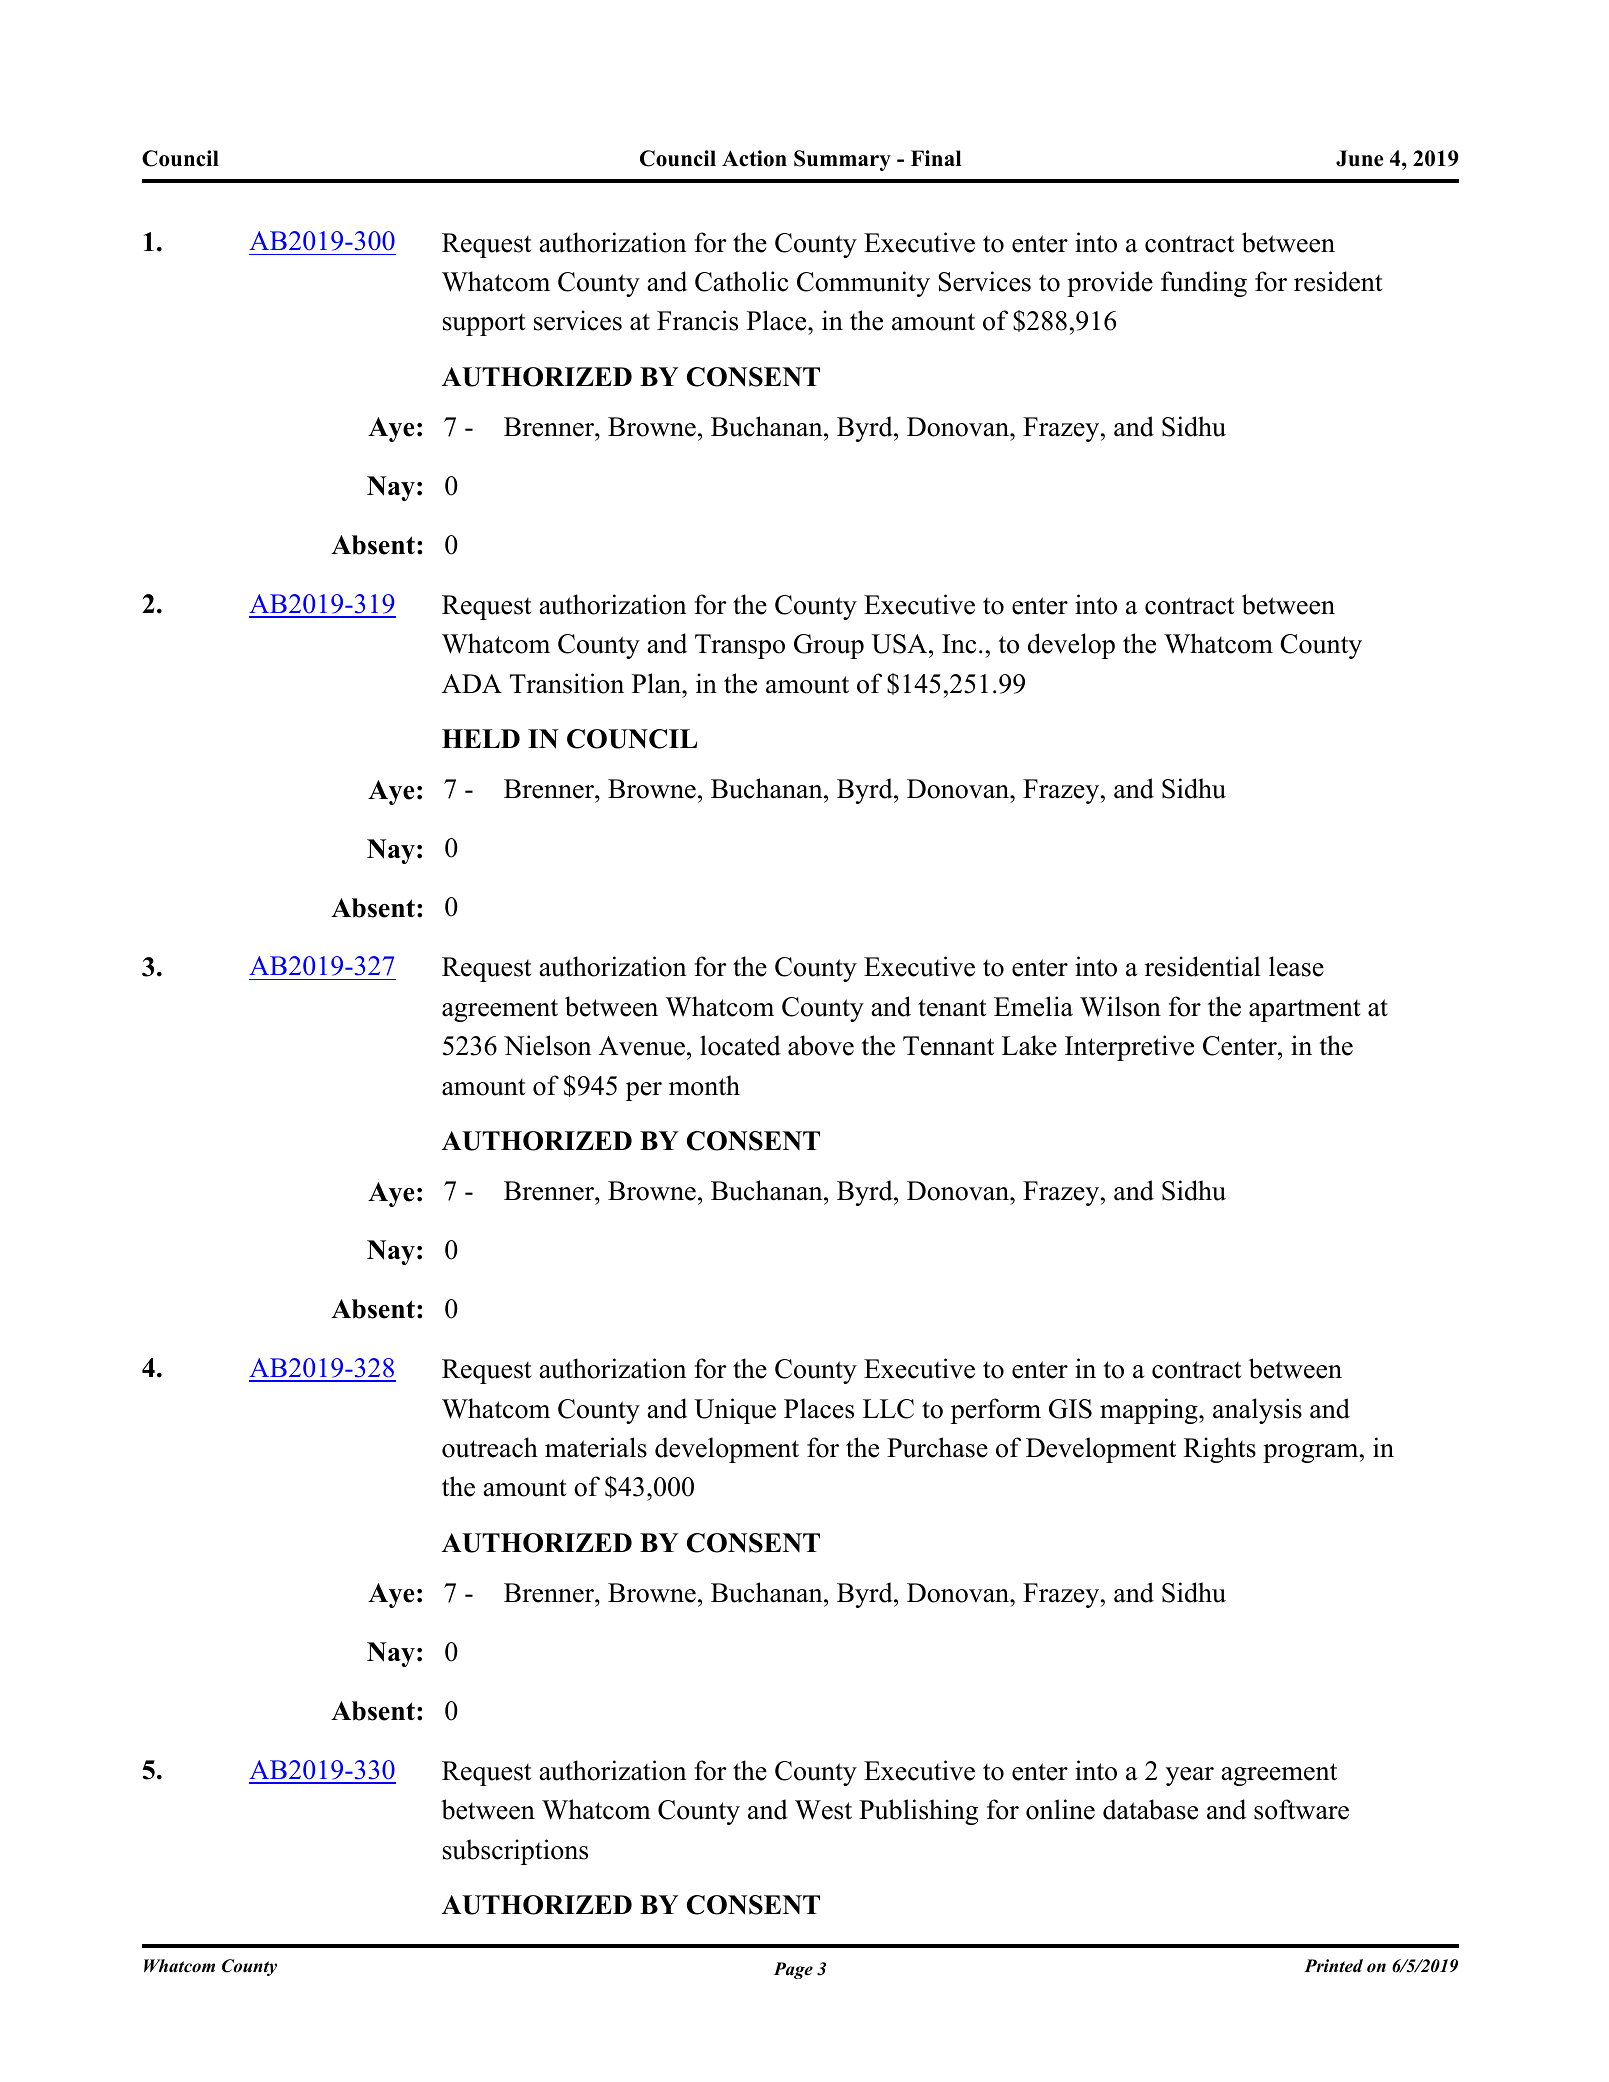 Image resolution: width=1609 pixels, height=2082 pixels. Describe the element at coordinates (1333, 1966) in the image. I see `Printed` at that location.
